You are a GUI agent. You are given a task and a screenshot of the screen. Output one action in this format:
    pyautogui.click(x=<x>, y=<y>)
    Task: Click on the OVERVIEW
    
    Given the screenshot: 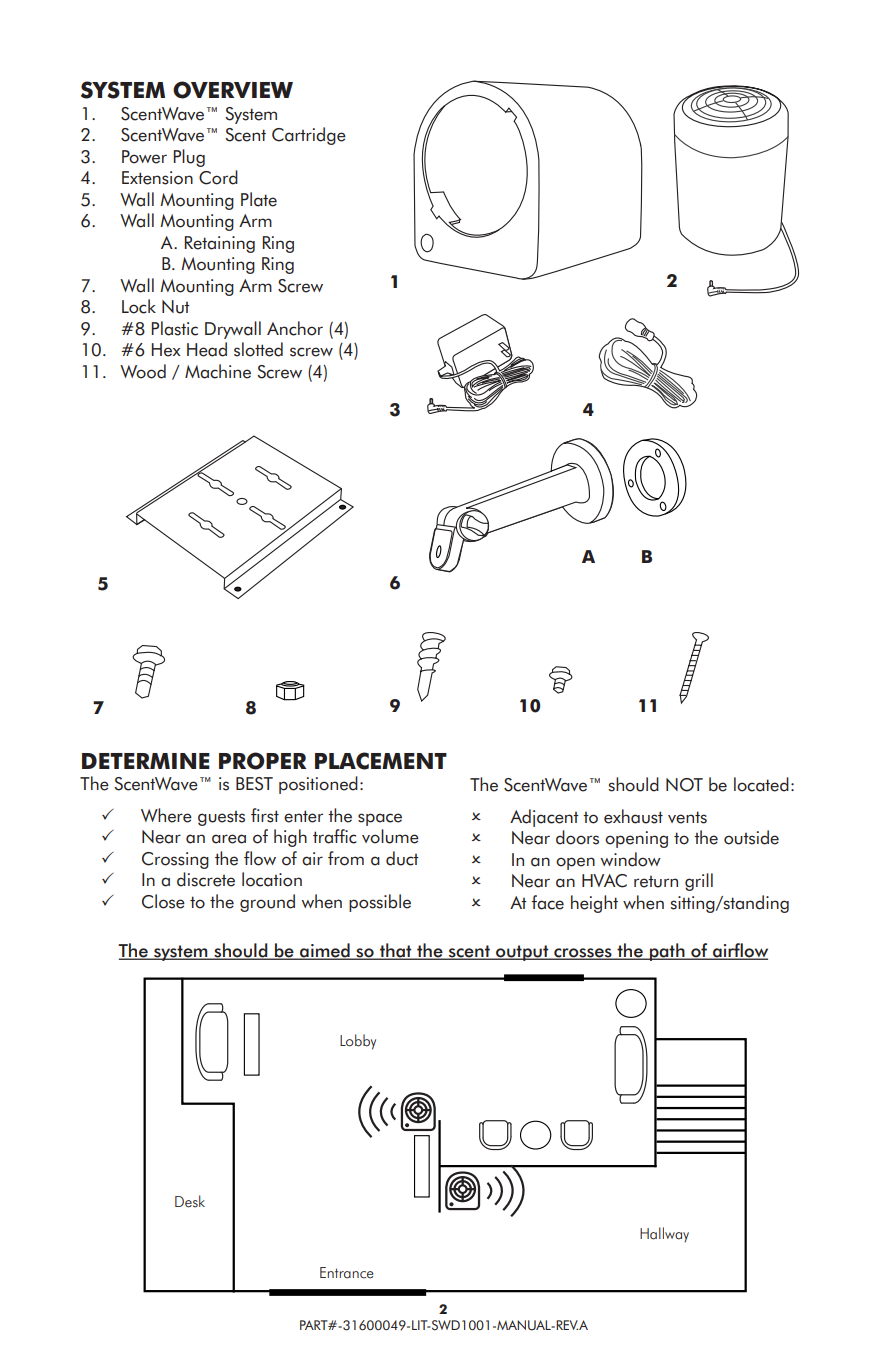 What is the action you would take?
    pyautogui.click(x=233, y=90)
